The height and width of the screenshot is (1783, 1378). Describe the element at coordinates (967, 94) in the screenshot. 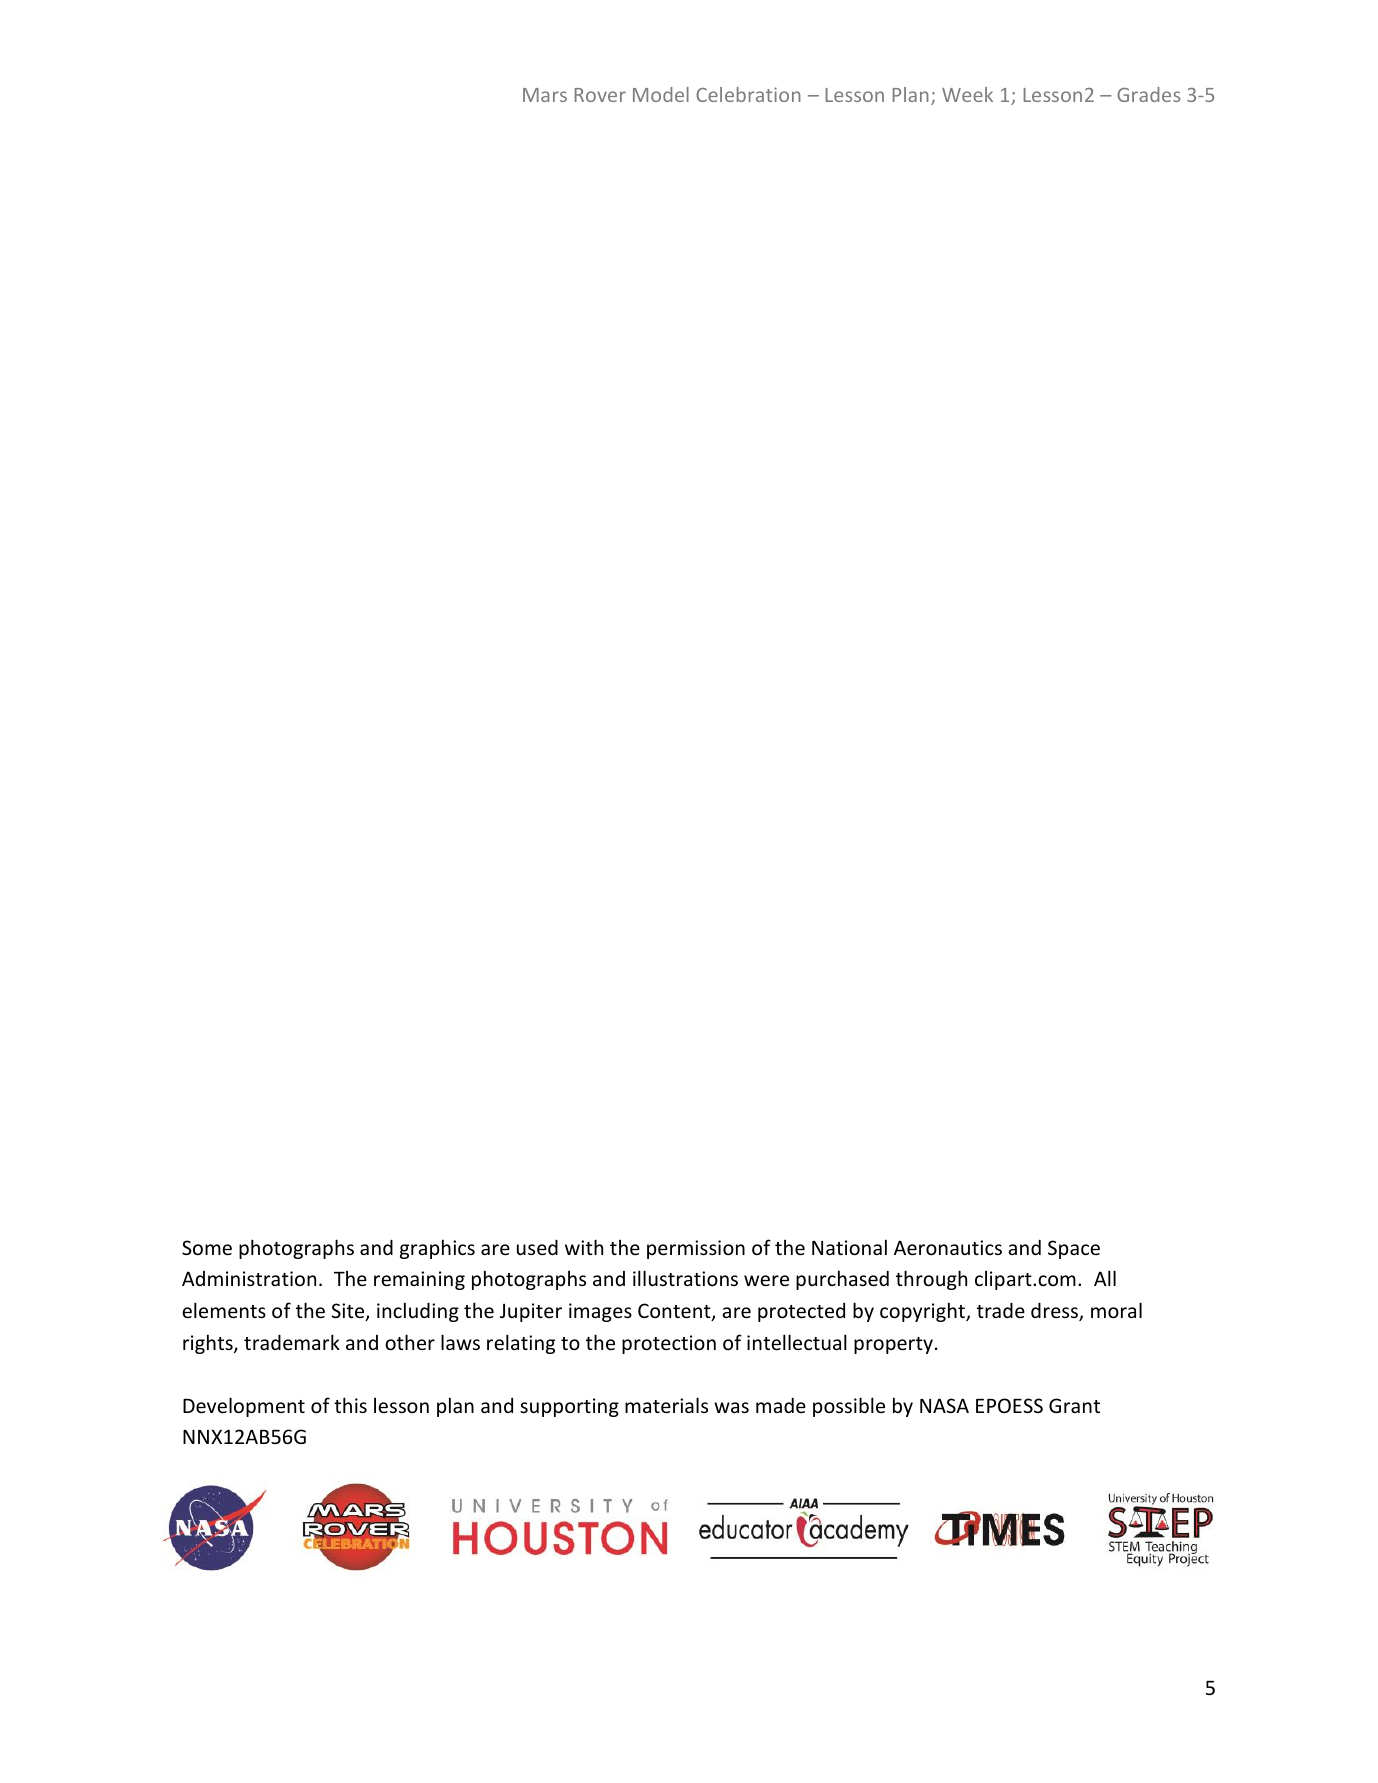

I see `Week` at that location.
